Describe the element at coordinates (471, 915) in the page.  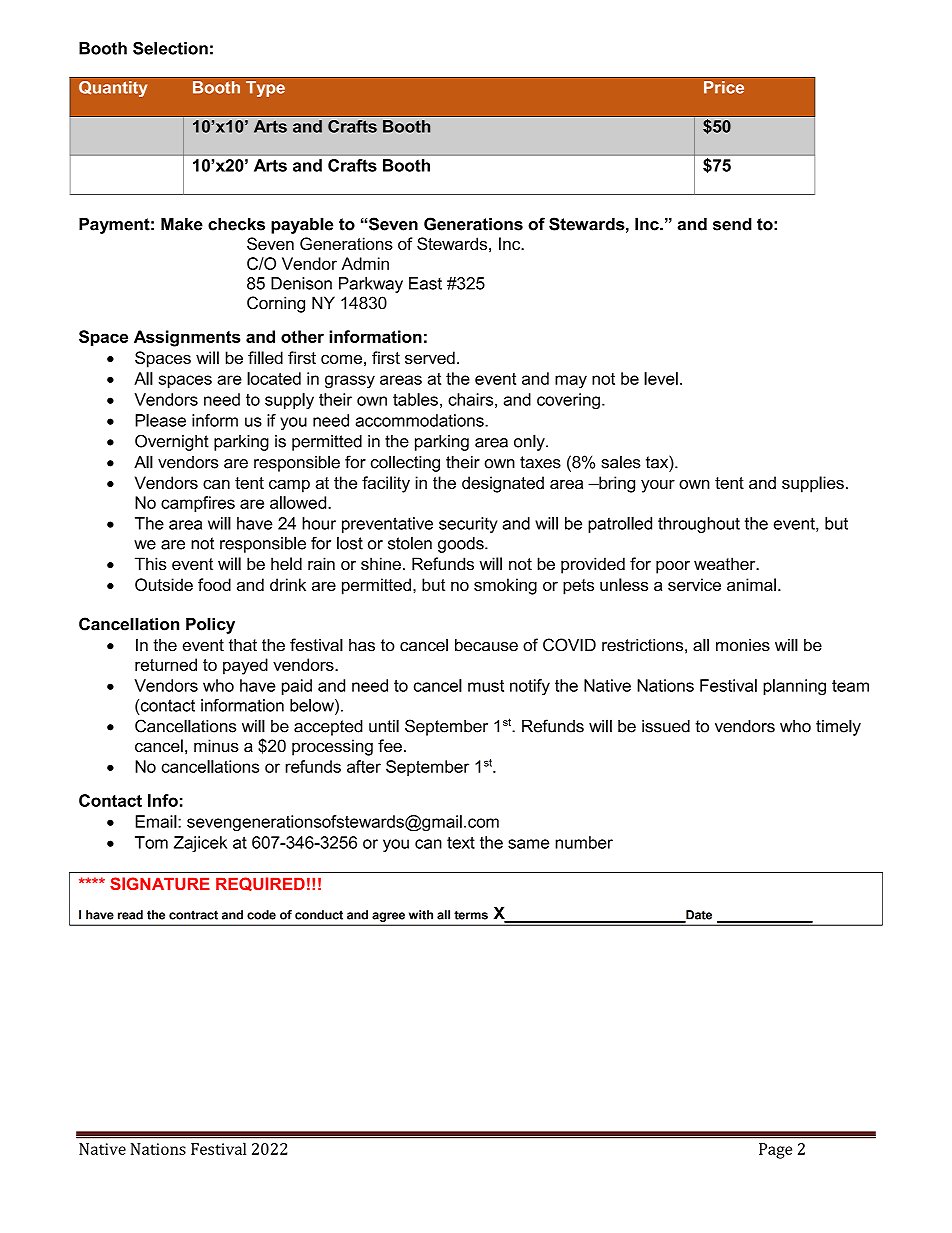
I see `terms` at that location.
